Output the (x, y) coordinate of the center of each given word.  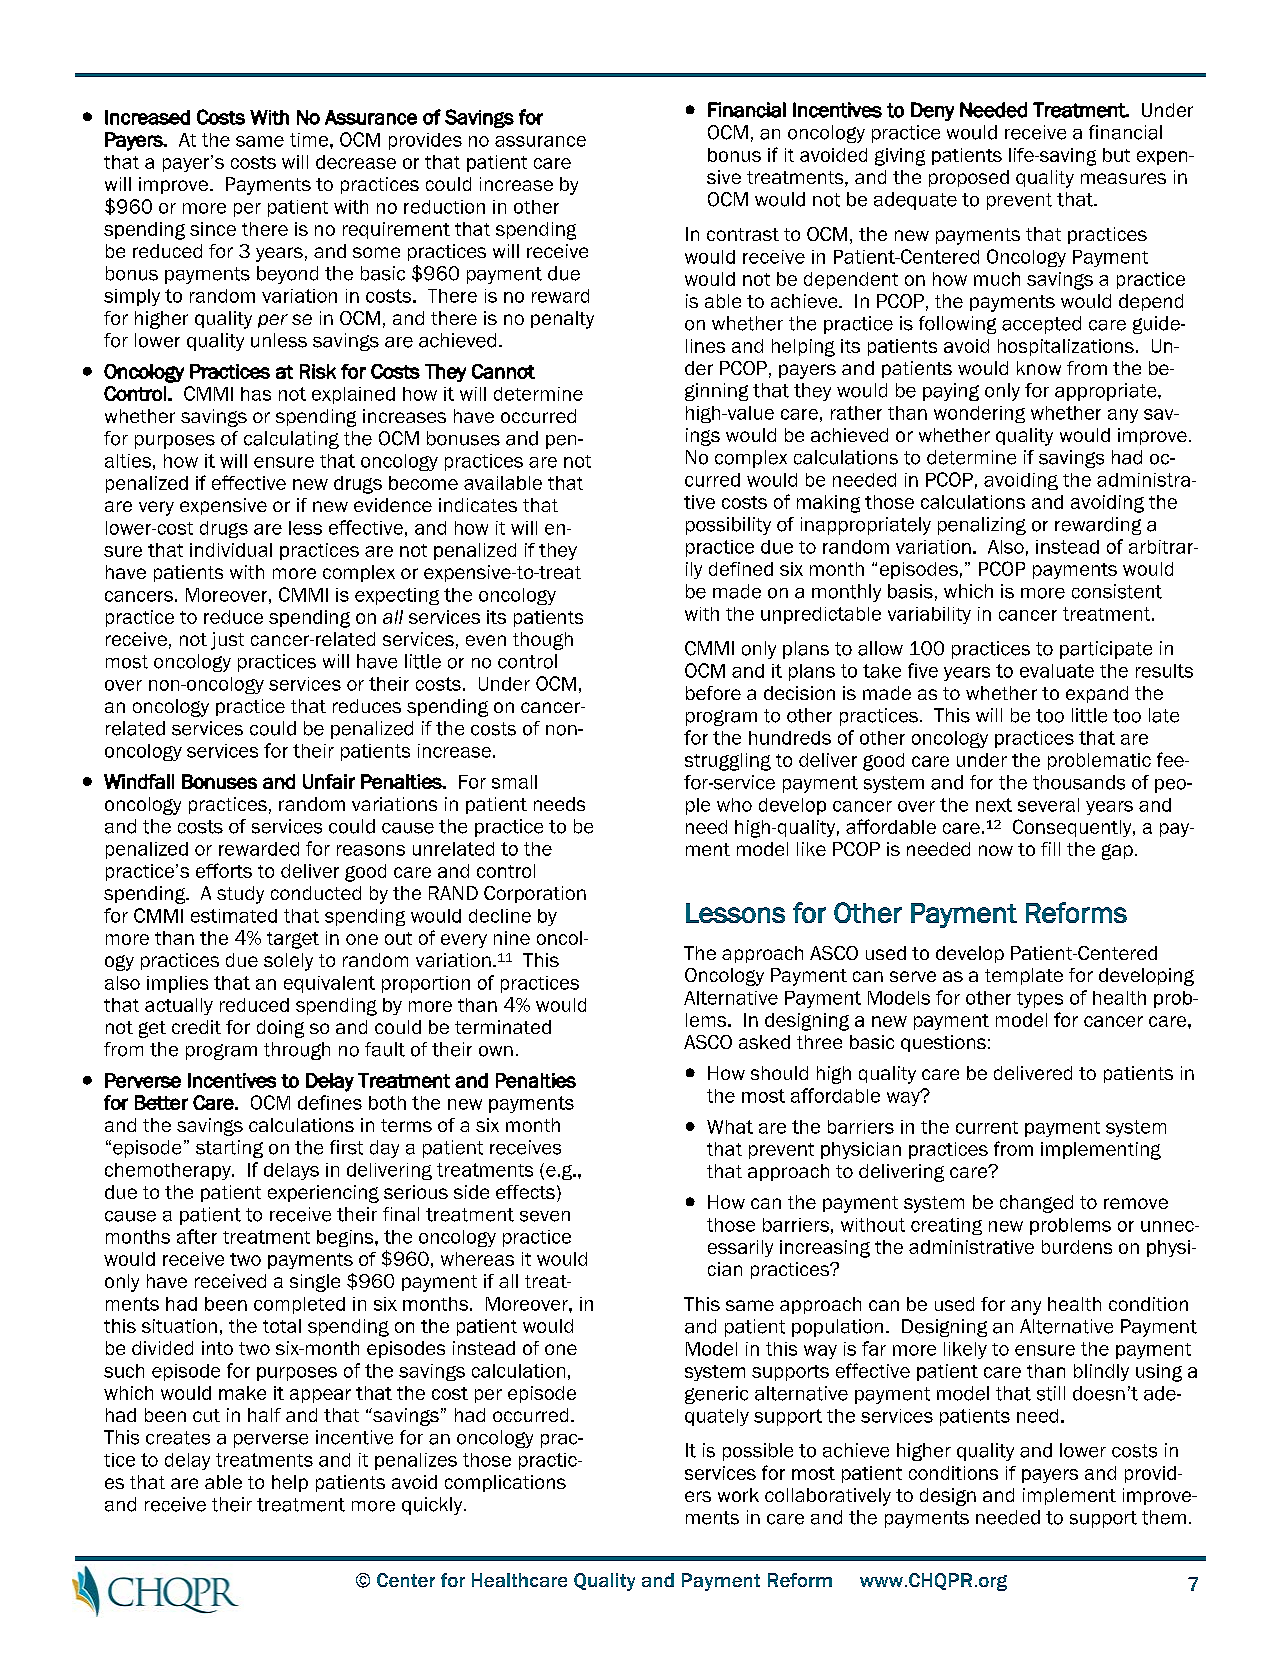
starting (229, 1149)
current (987, 1127)
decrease (356, 162)
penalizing (982, 526)
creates (178, 1438)
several (1048, 805)
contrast (743, 234)
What (730, 1127)
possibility (728, 526)
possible (758, 1452)
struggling (728, 762)
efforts (224, 870)
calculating (291, 440)
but (1116, 155)
